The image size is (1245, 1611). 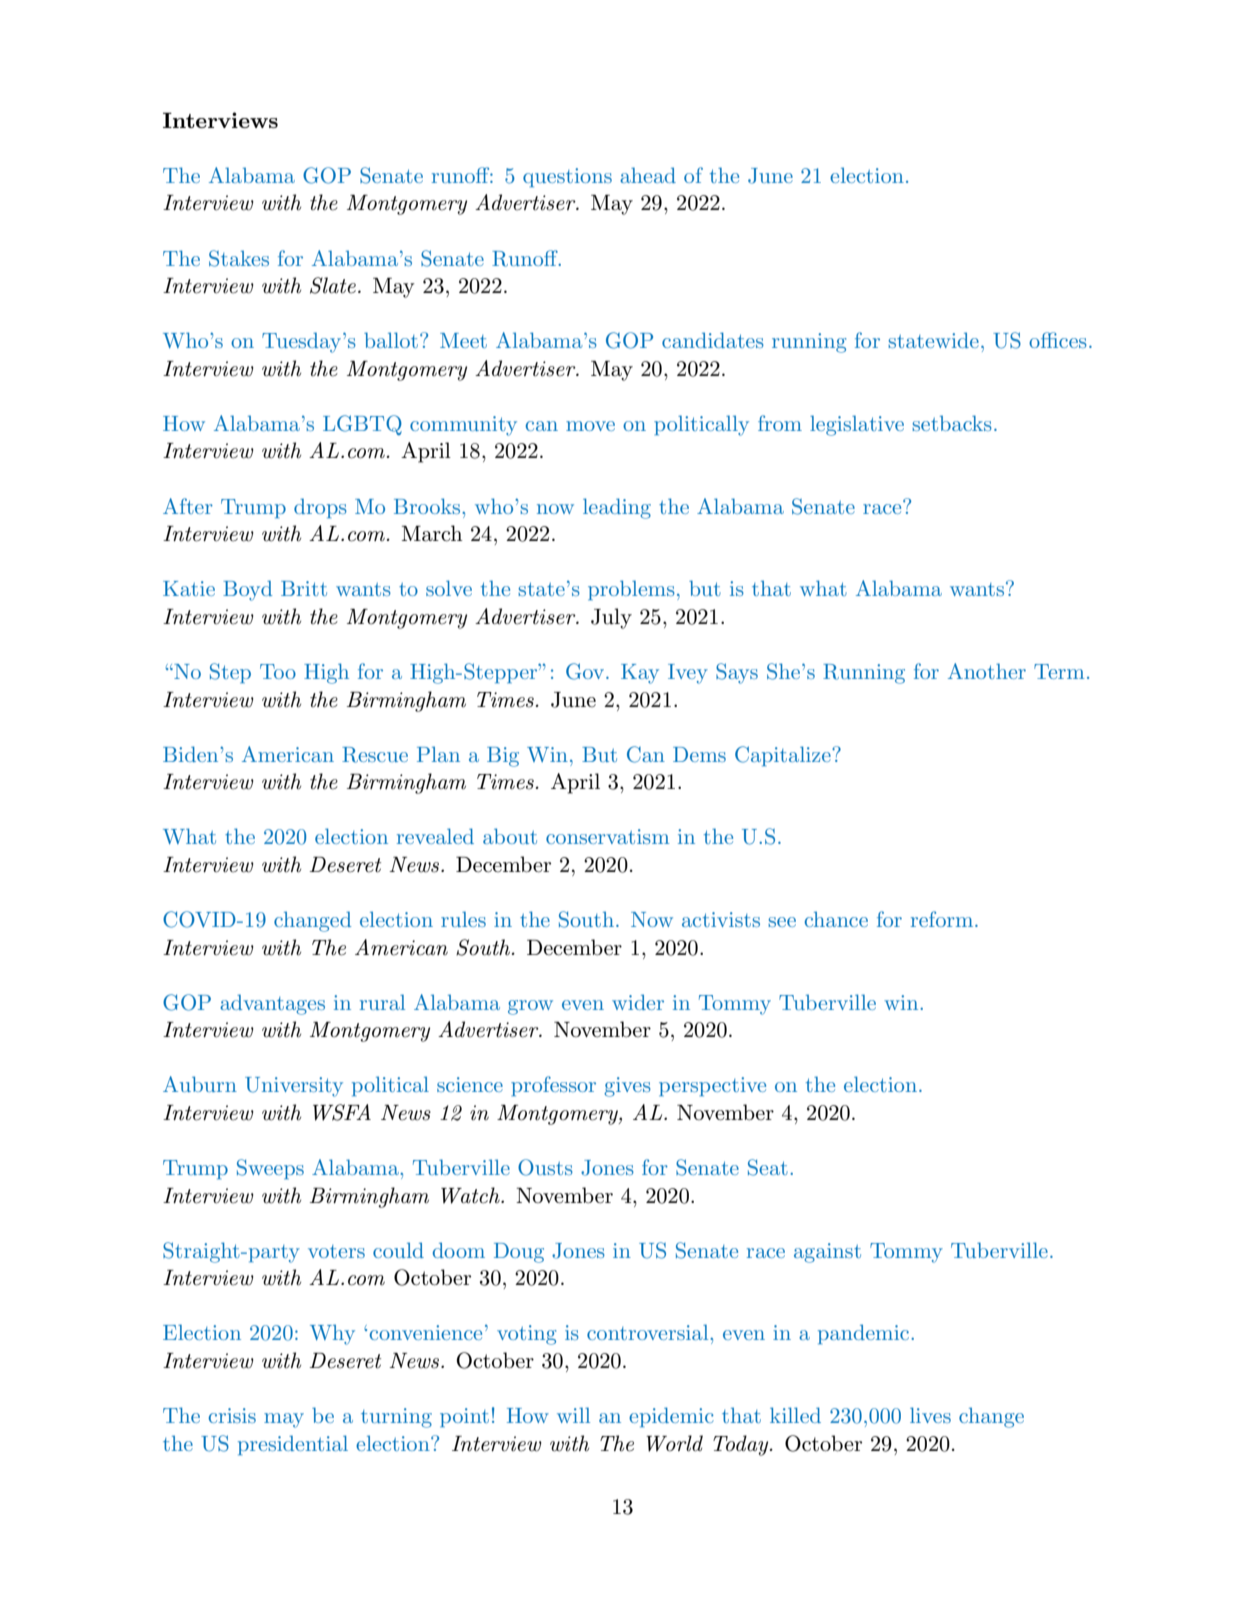 What do you see at coordinates (930, 1415) in the screenshot?
I see `lives` at bounding box center [930, 1415].
